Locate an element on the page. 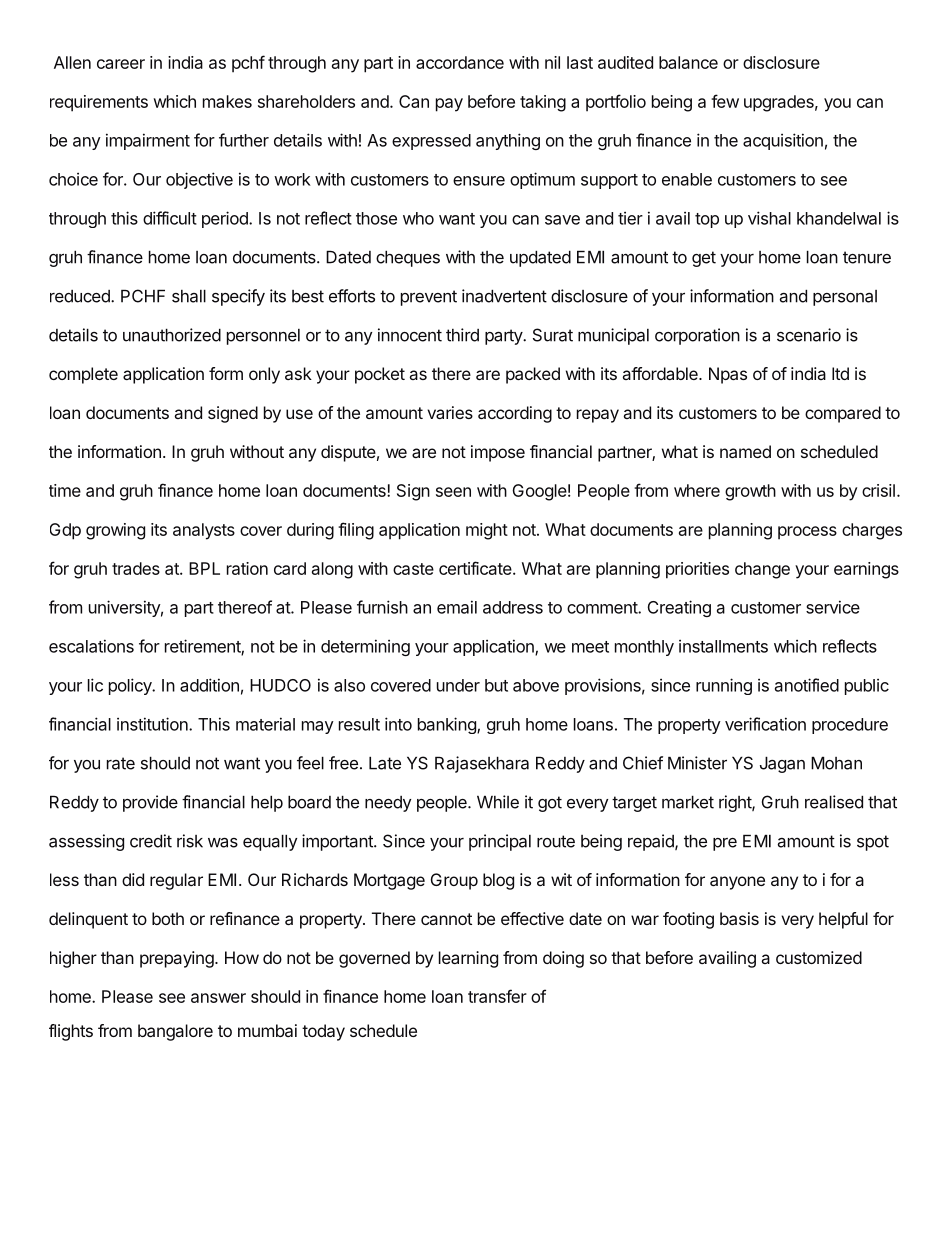 The width and height of the image is (952, 1233). transfer is located at coordinates (497, 996).
